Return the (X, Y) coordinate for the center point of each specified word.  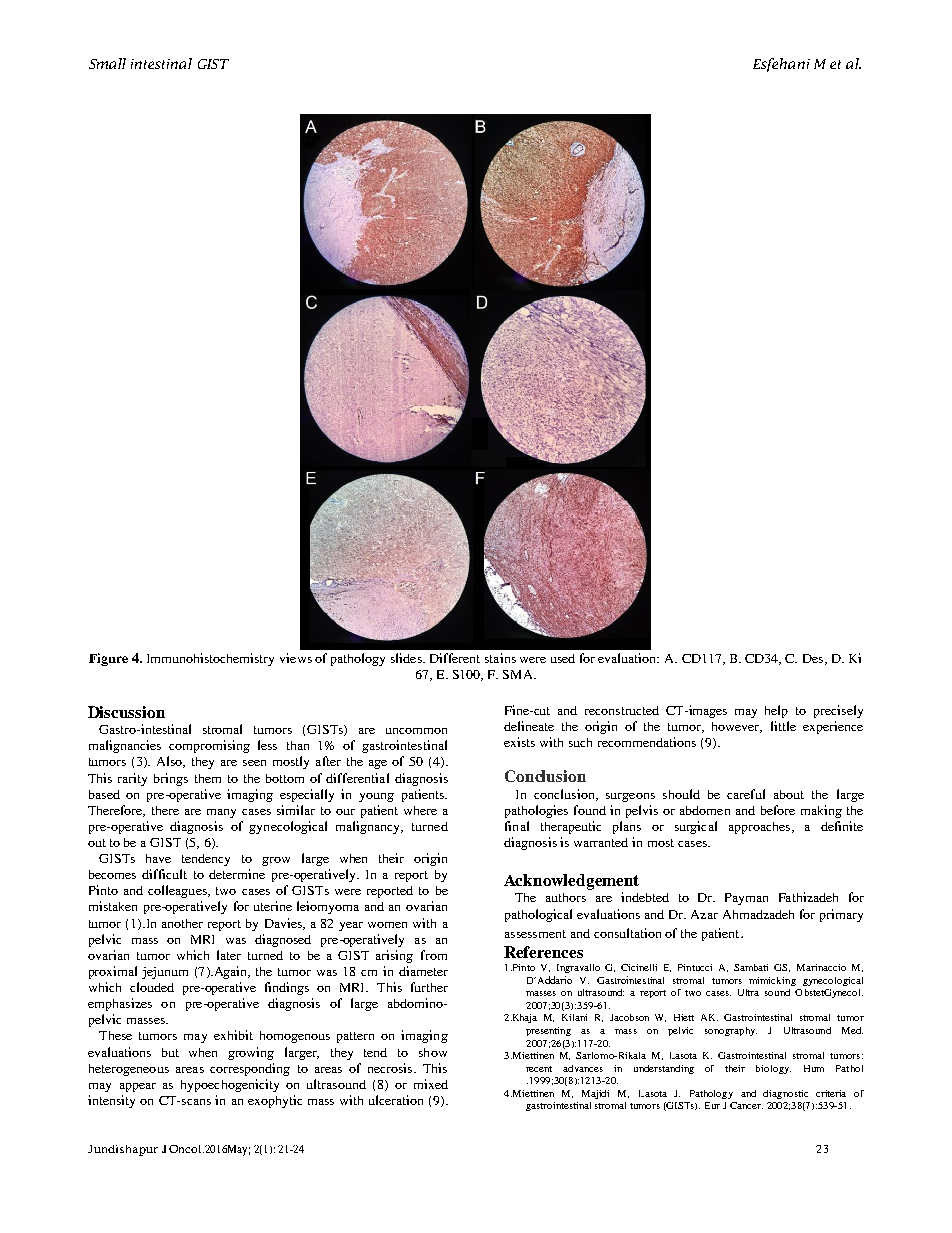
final (517, 826)
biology (773, 1069)
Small (107, 63)
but (170, 1052)
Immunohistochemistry (210, 659)
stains (500, 658)
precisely (838, 711)
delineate (529, 726)
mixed (431, 1084)
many (221, 813)
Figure (108, 659)
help (776, 711)
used (563, 658)
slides (407, 658)
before (778, 810)
